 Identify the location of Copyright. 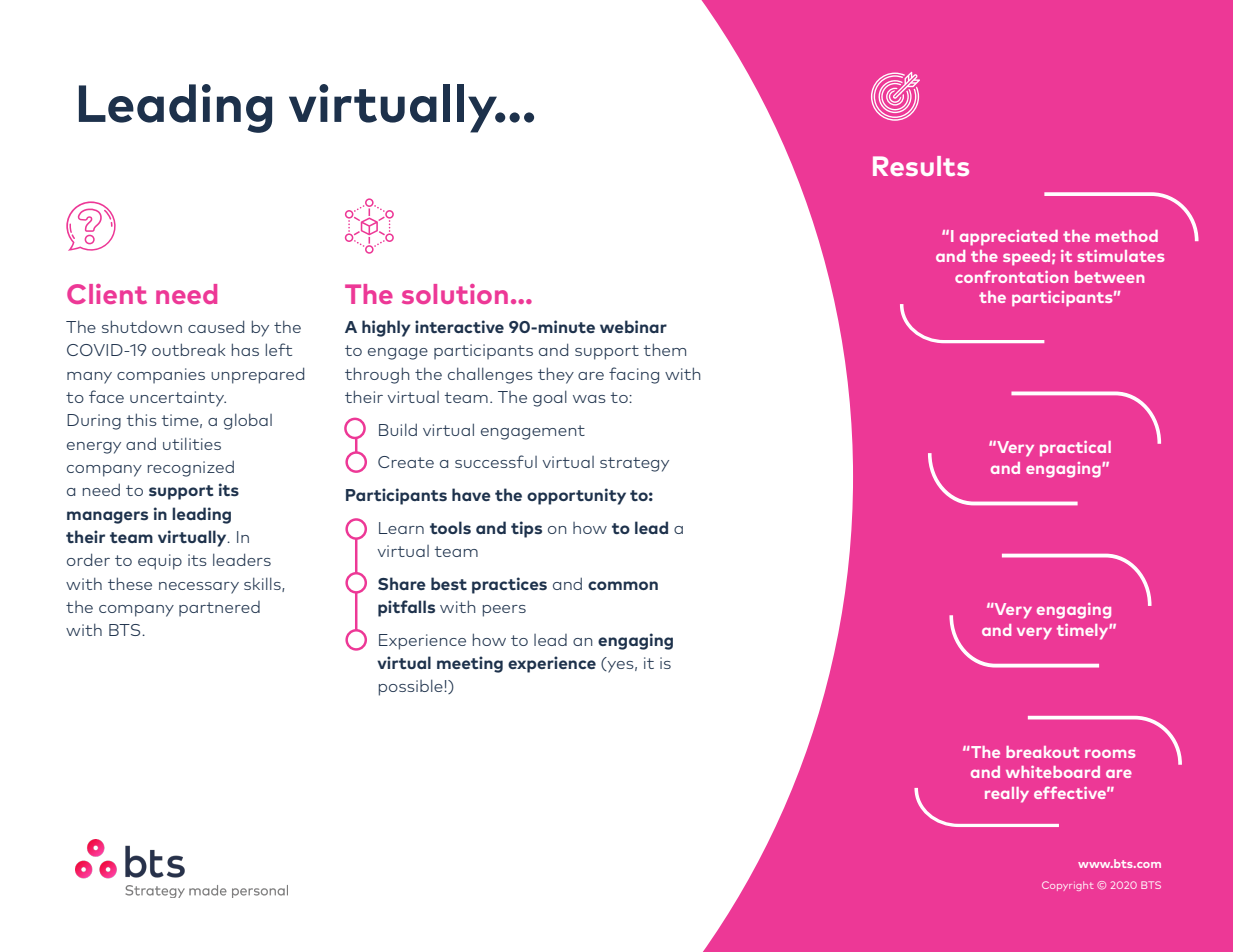
(1068, 886).
